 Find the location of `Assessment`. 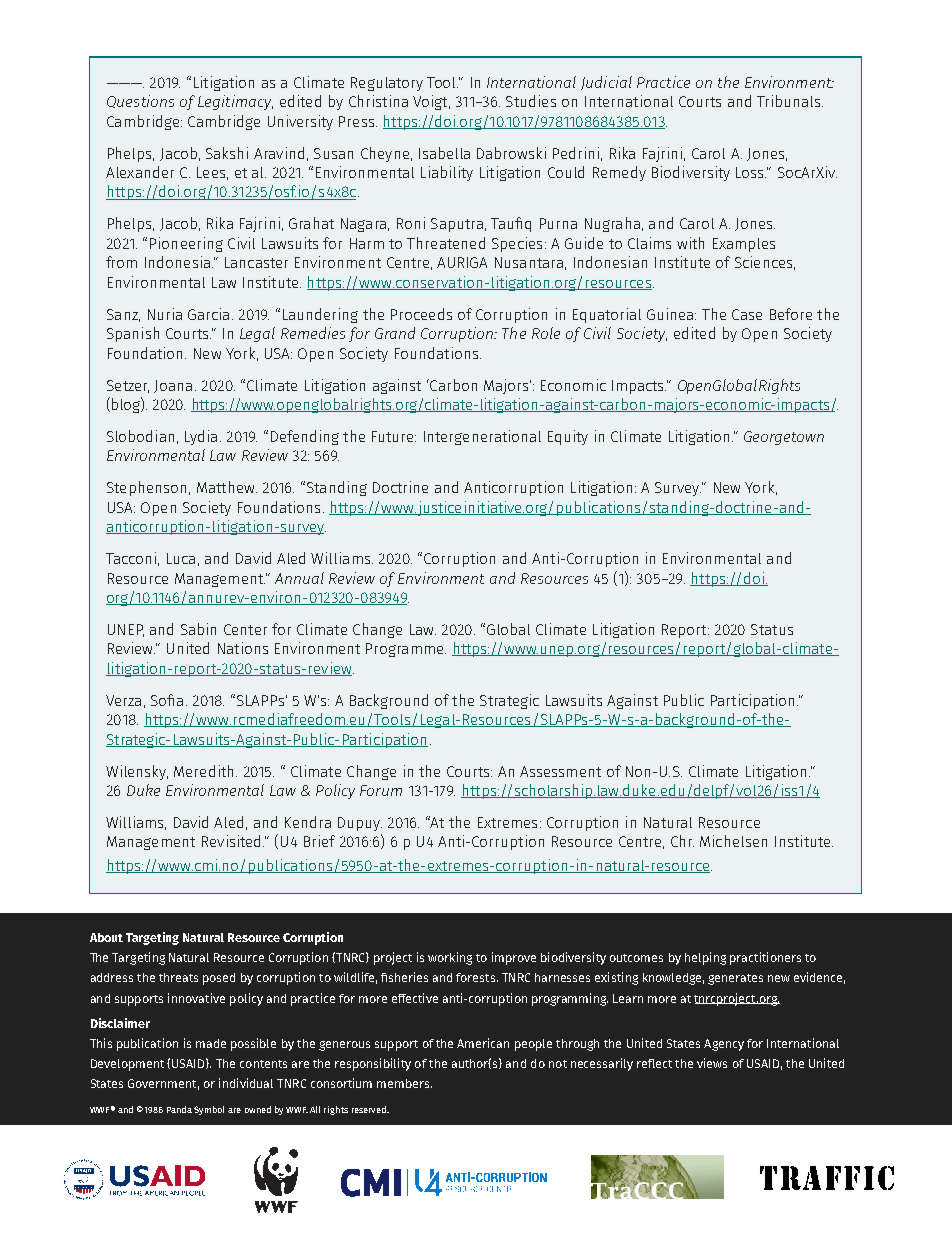

Assessment is located at coordinates (560, 771).
